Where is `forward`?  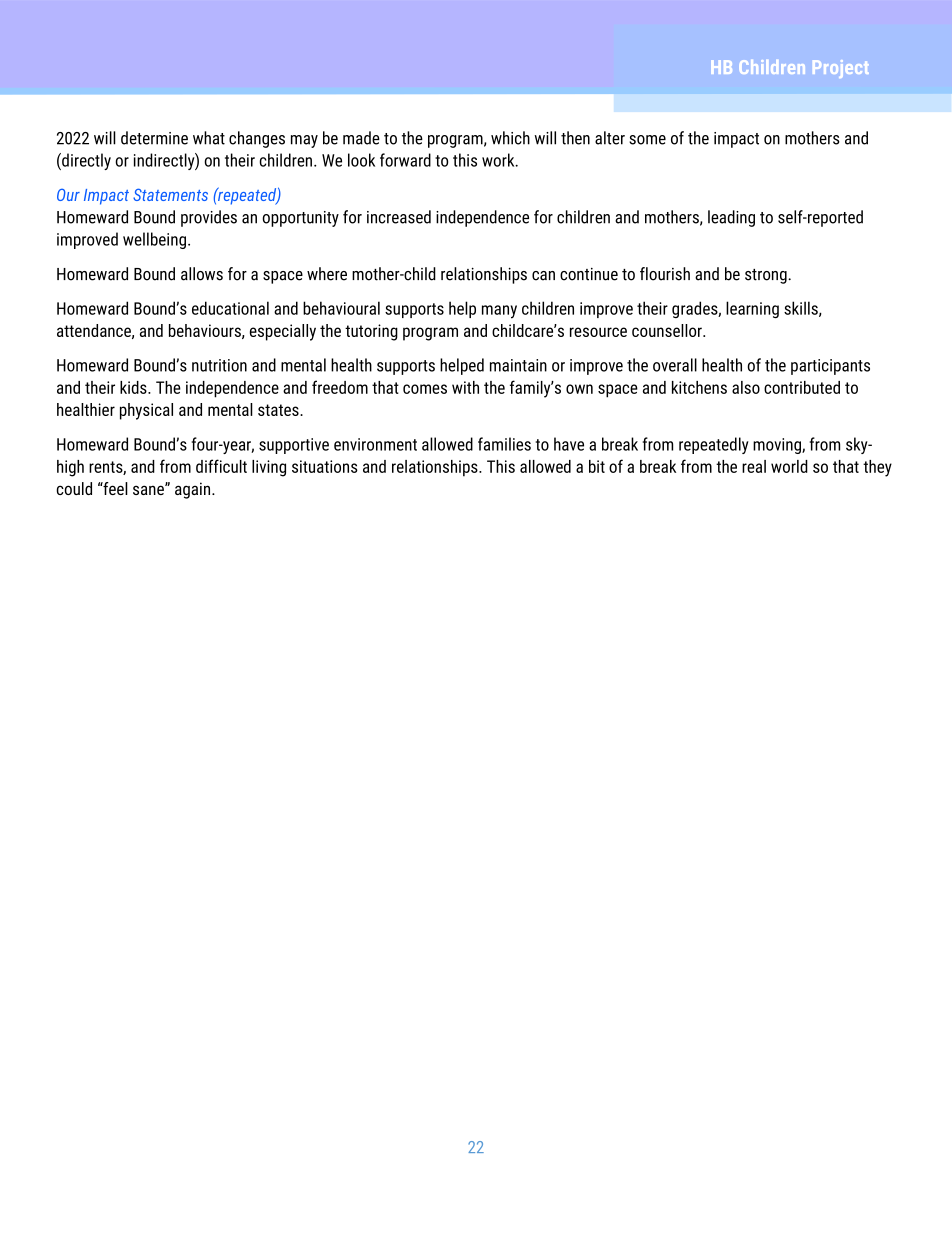 forward is located at coordinates (405, 160).
